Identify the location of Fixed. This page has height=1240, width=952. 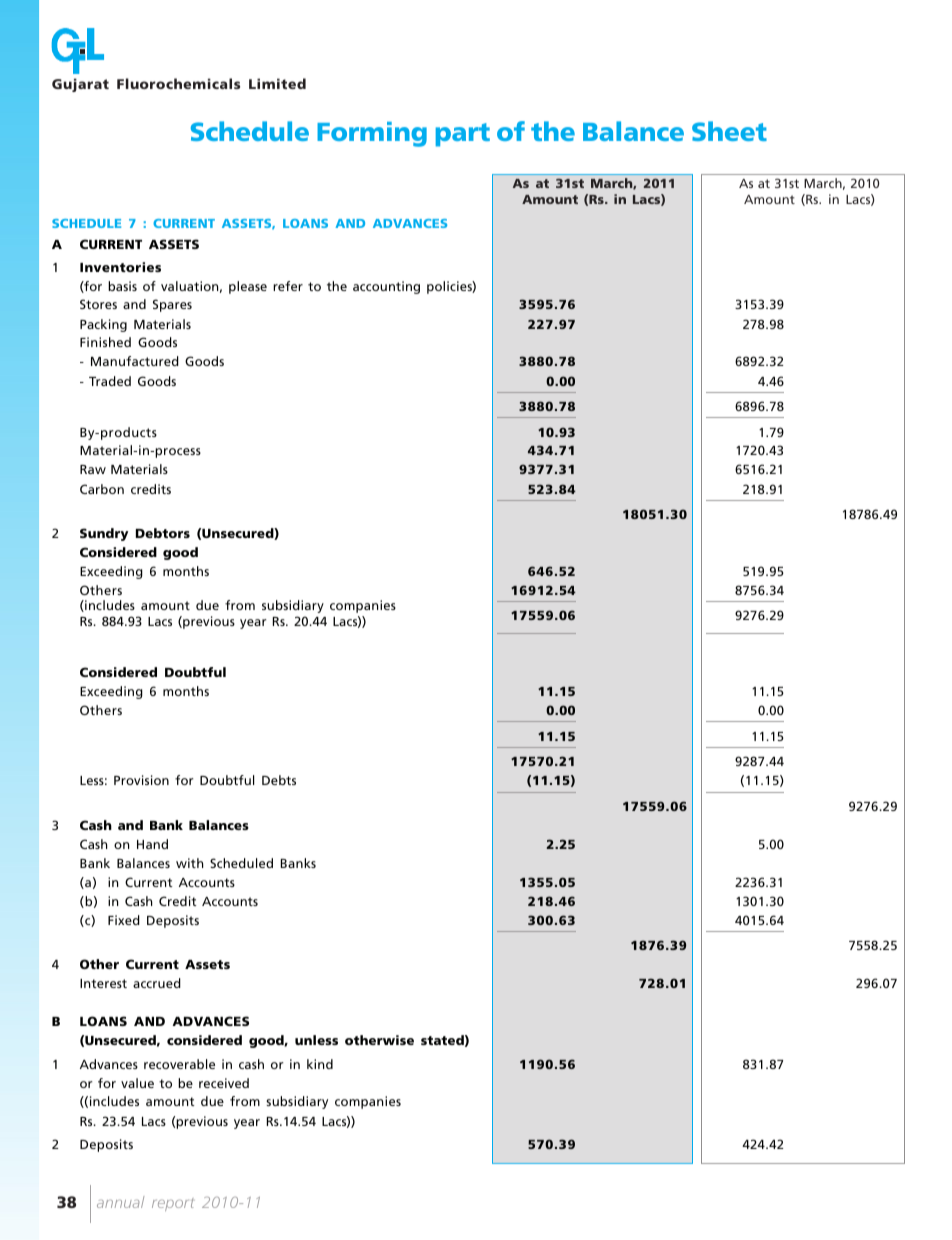
(124, 920).
